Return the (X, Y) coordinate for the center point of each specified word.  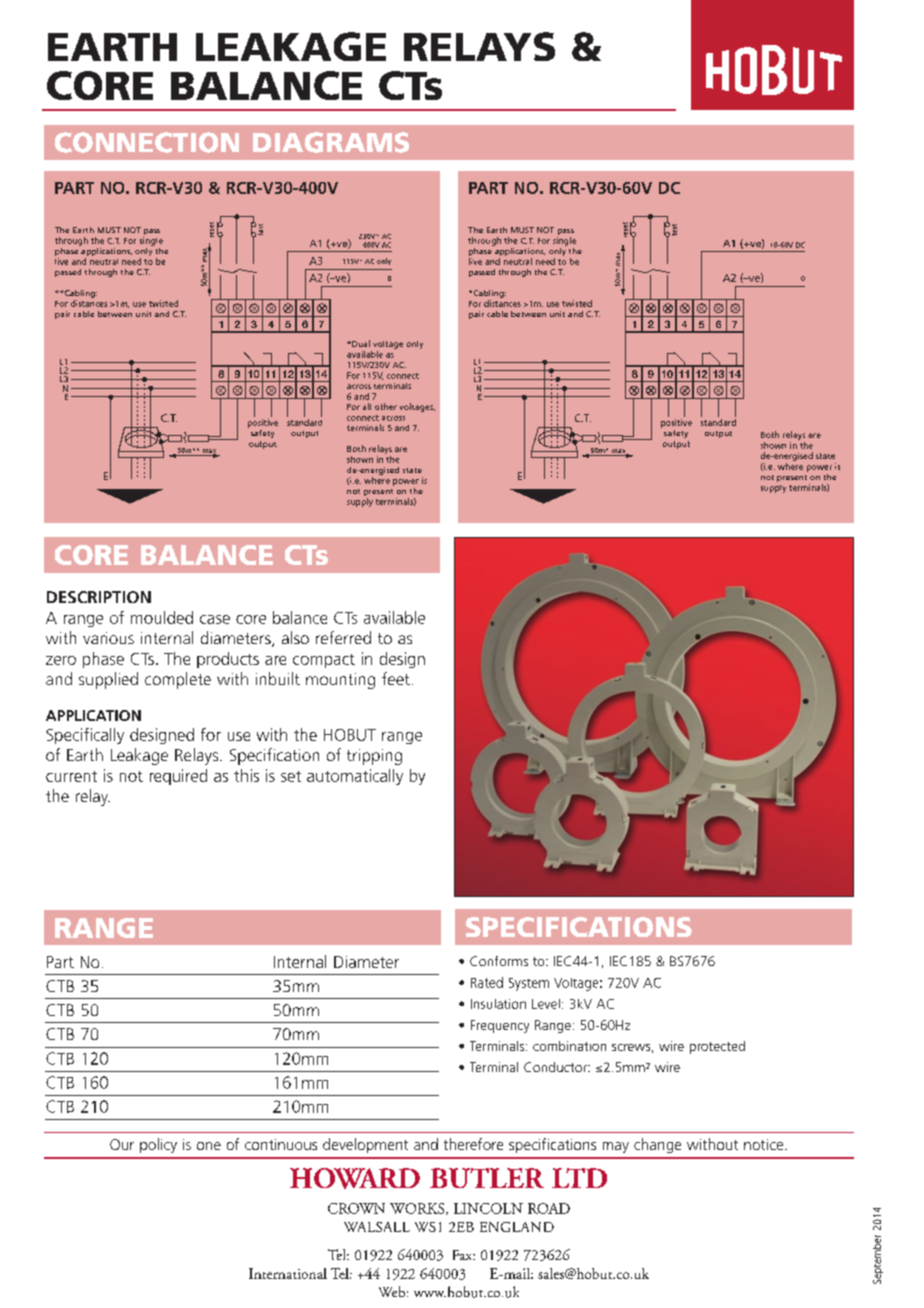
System (529, 984)
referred (343, 637)
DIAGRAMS (331, 142)
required (178, 777)
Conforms (499, 961)
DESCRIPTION (99, 597)
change (657, 1145)
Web (392, 1291)
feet (396, 678)
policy (158, 1145)
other (386, 406)
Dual (360, 343)
